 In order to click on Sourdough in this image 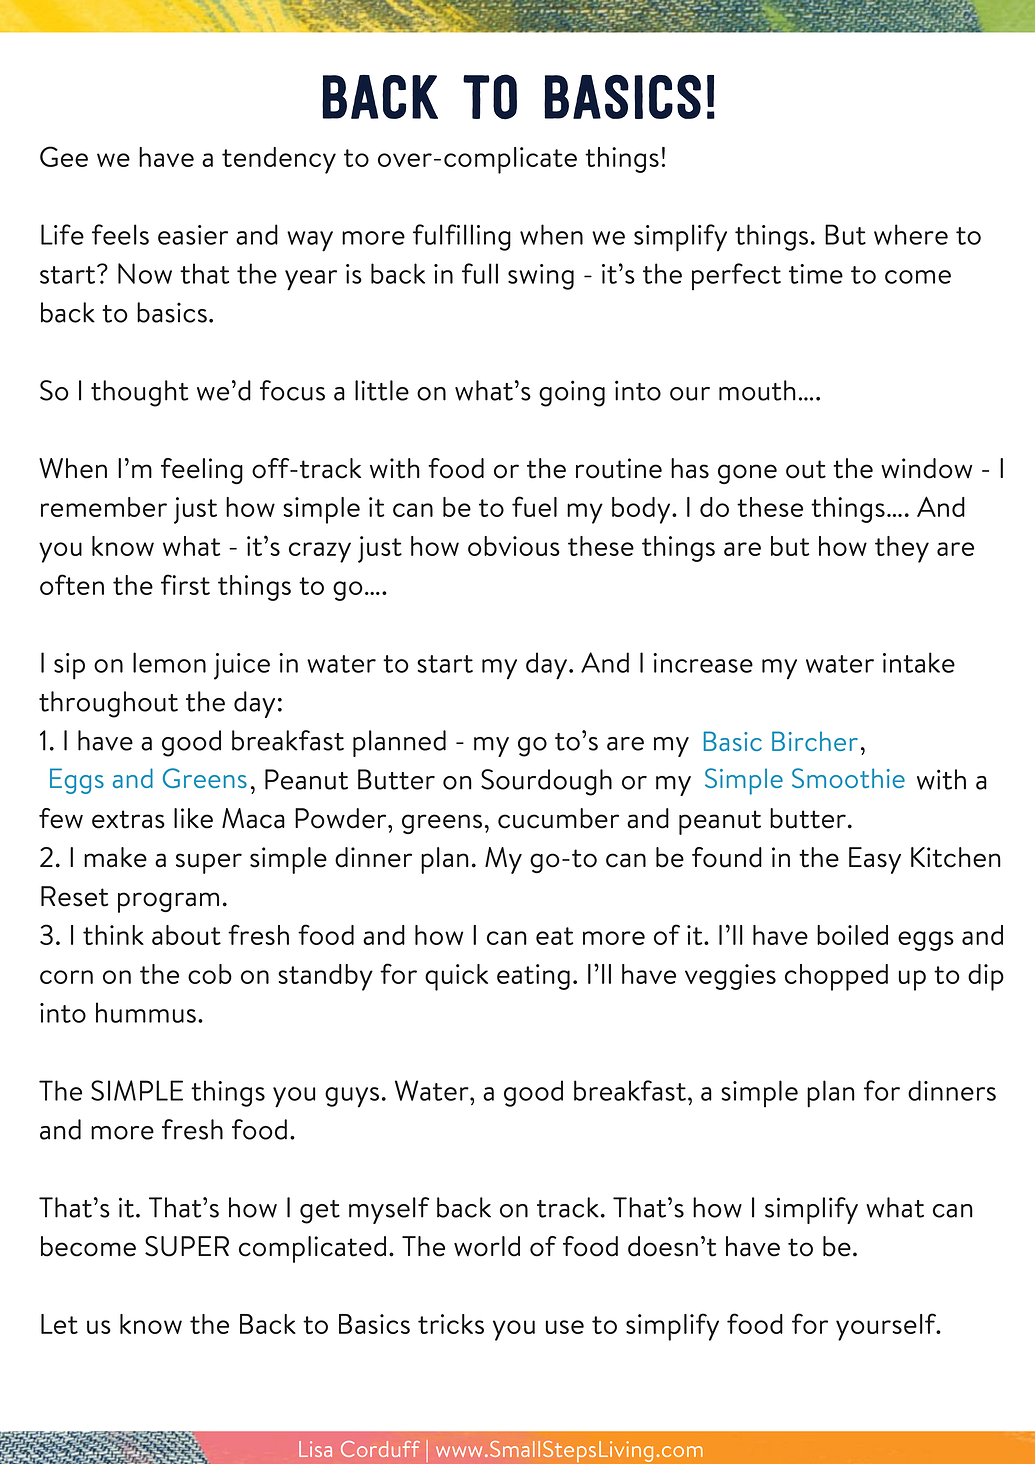, I will do `click(546, 782)`.
